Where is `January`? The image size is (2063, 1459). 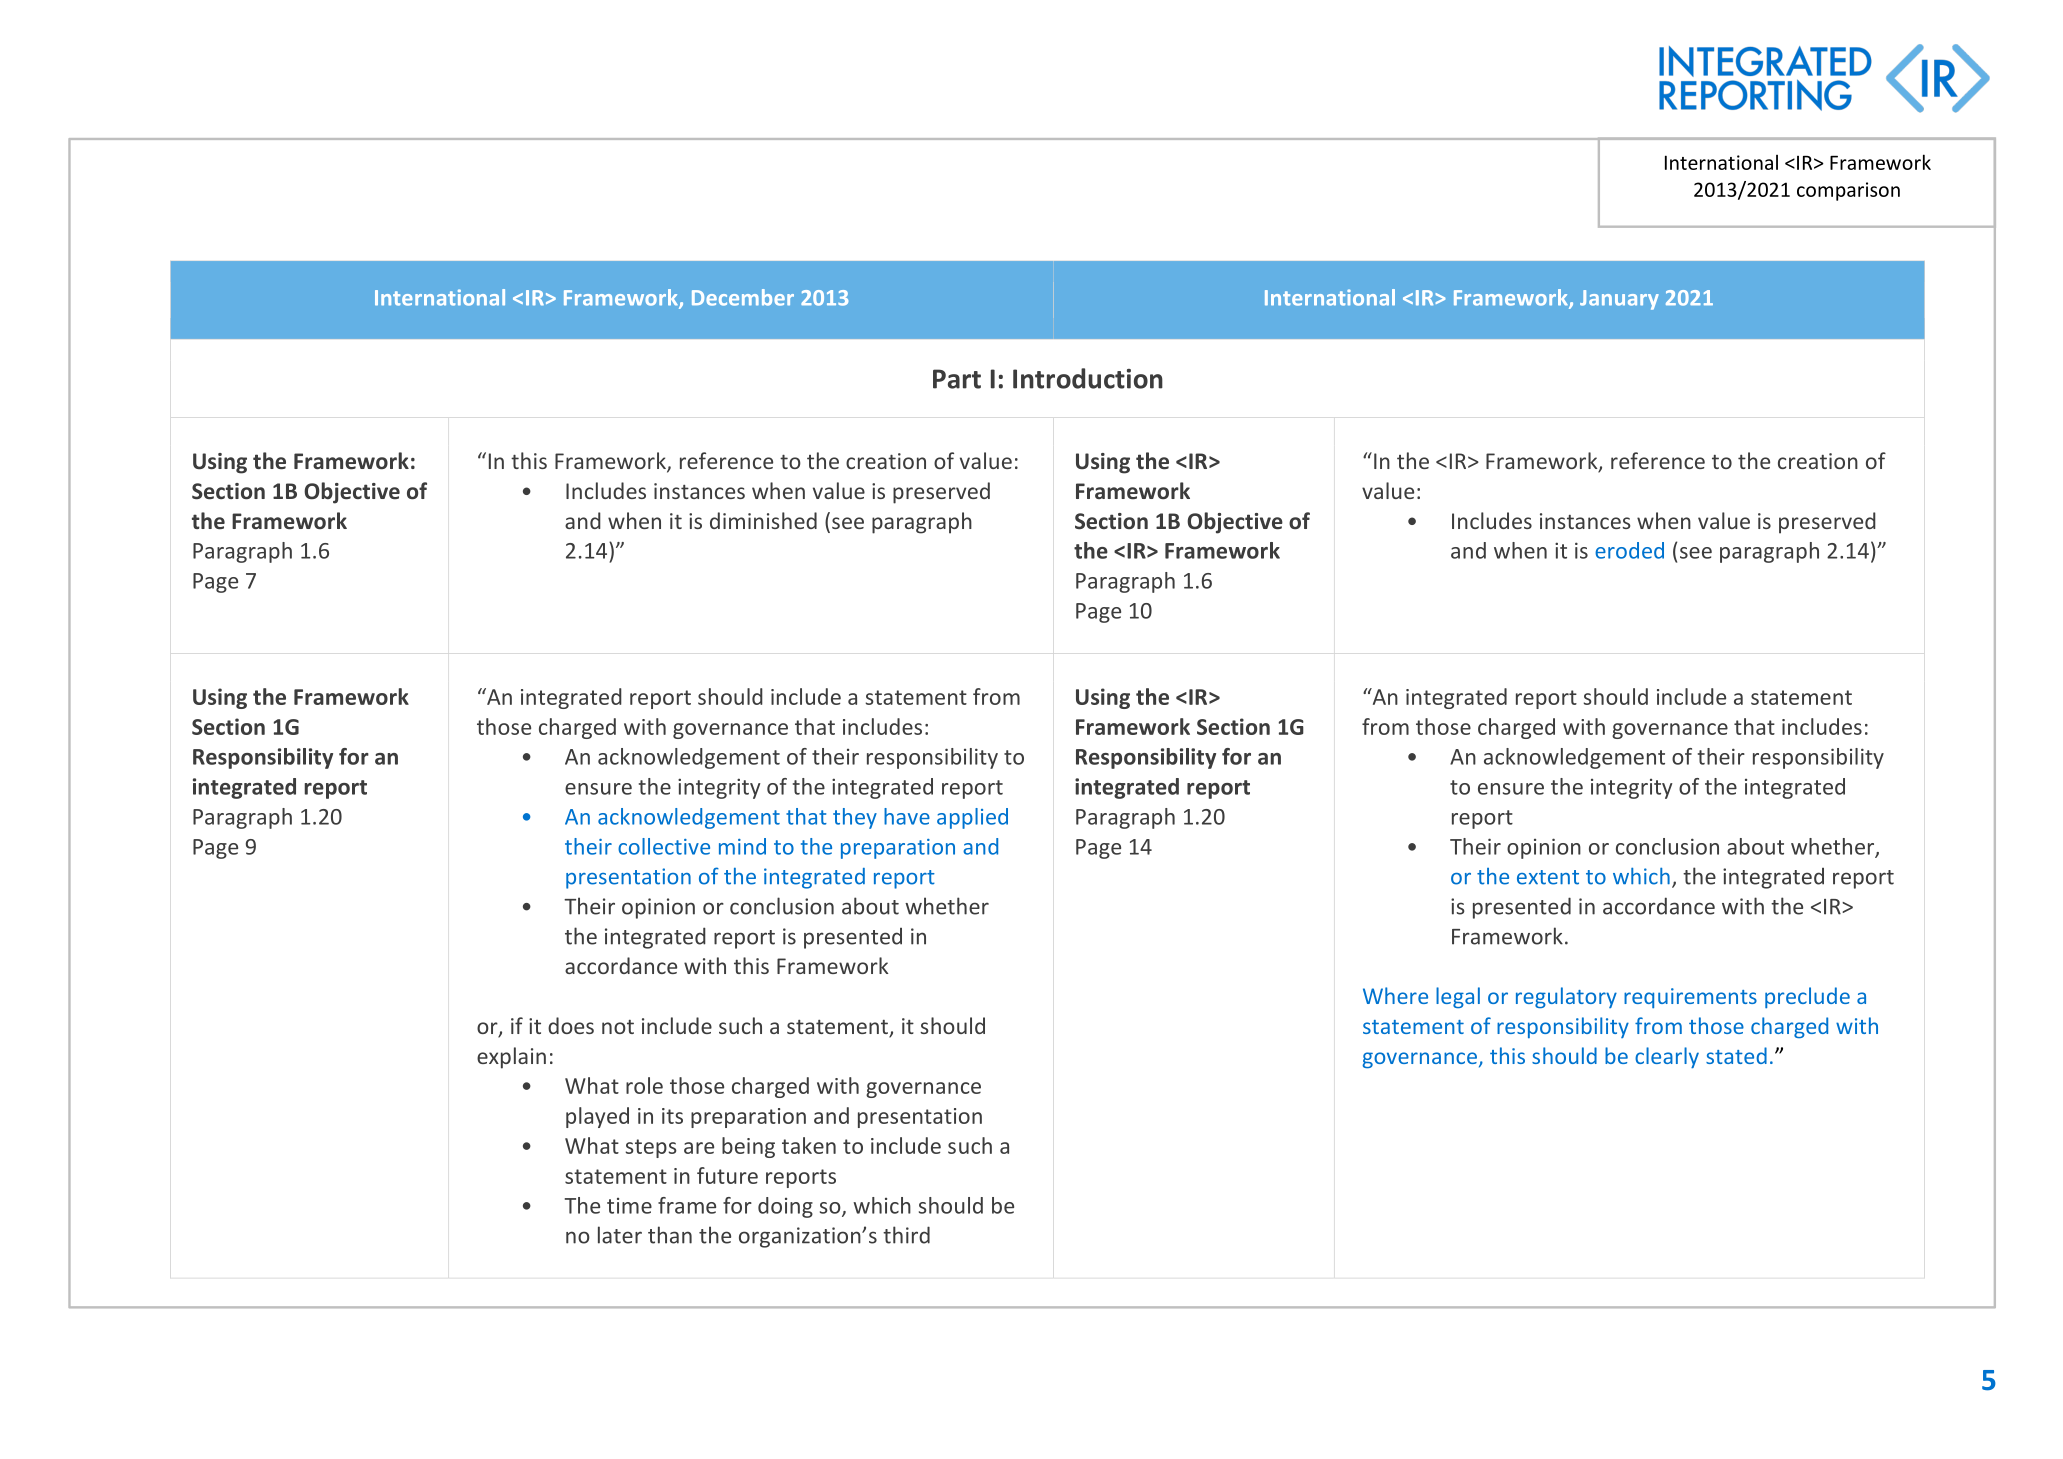
January is located at coordinates (1619, 300).
